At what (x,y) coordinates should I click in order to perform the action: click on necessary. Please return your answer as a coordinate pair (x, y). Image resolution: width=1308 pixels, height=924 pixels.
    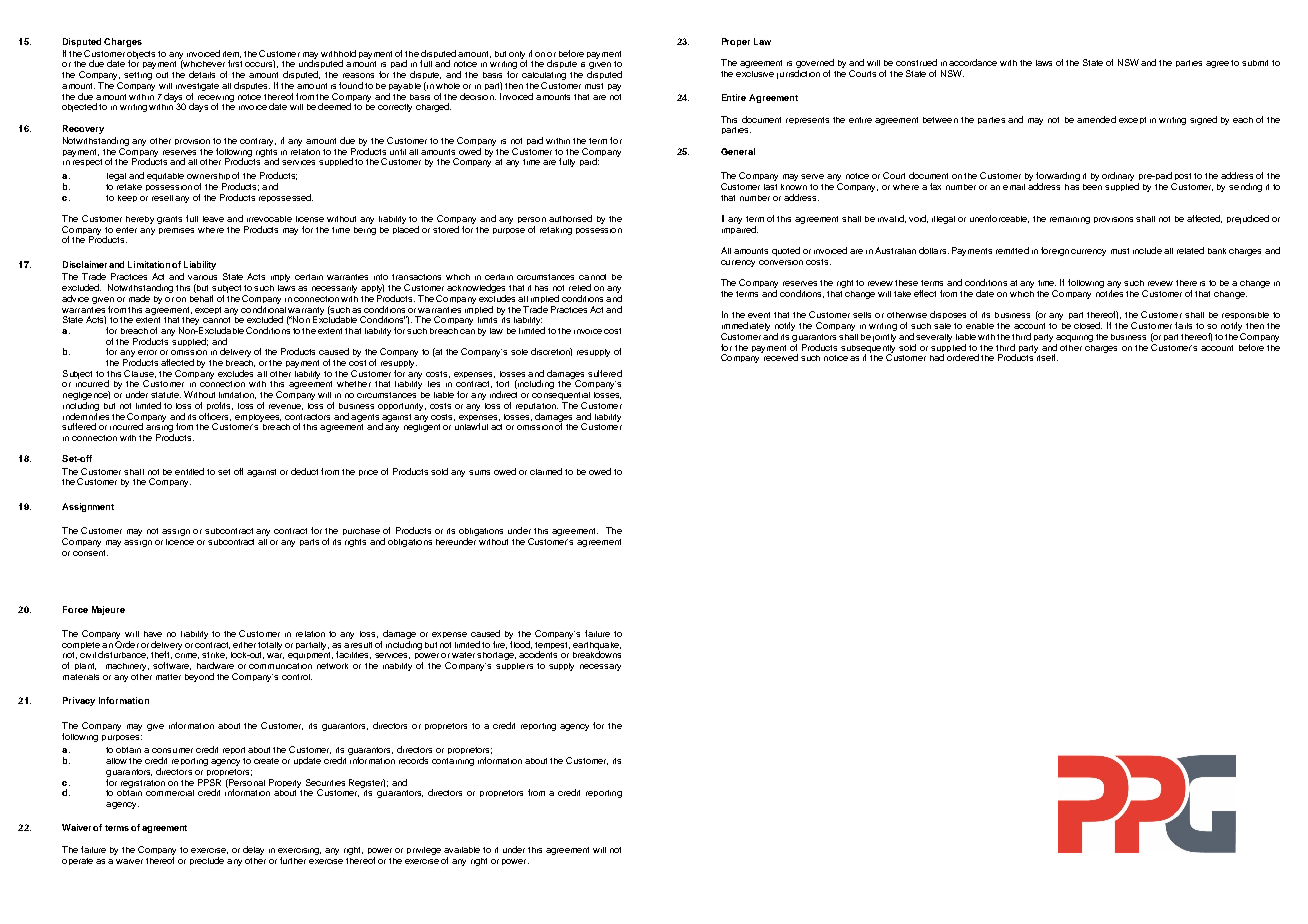
    Looking at the image, I should click on (600, 667).
